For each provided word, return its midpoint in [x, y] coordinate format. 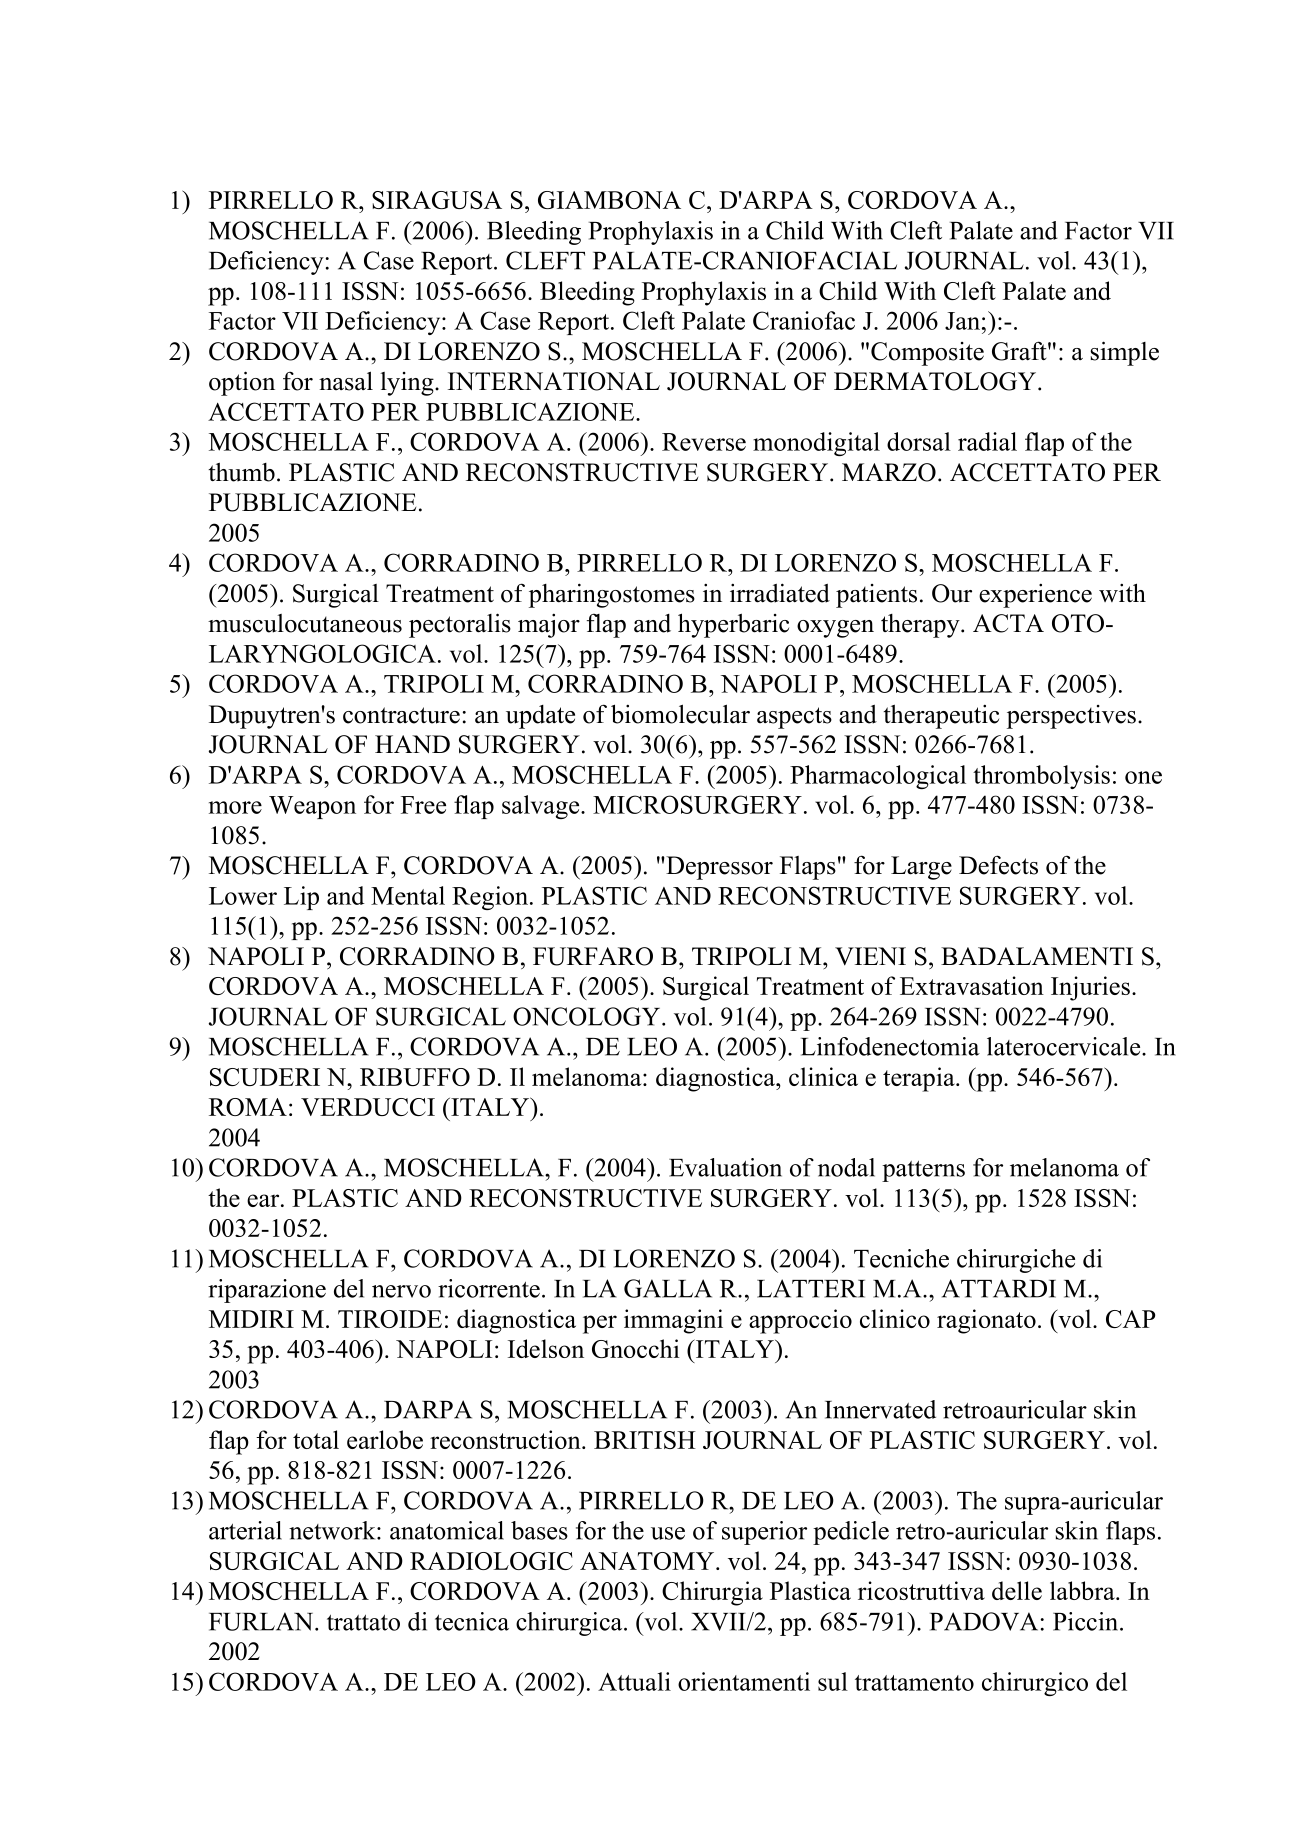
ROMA [248, 1107]
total [316, 1439]
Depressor [718, 868]
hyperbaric [733, 625]
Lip [301, 898]
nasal [346, 381]
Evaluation [725, 1167]
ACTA [1008, 623]
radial [987, 441]
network [333, 1530]
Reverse [704, 442]
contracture [401, 715]
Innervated [880, 1409]
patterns [923, 1171]
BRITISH [645, 1440]
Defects [998, 865]
